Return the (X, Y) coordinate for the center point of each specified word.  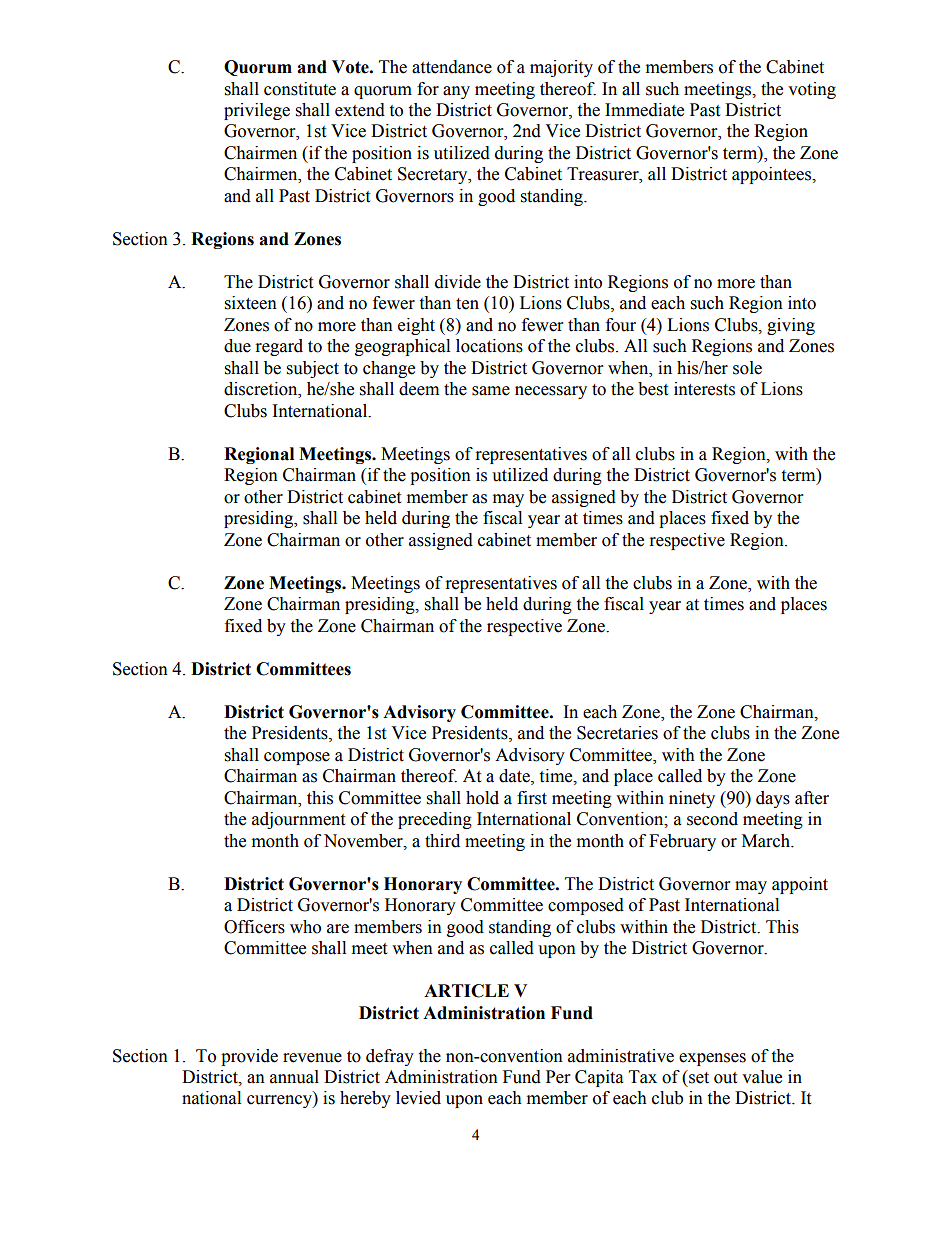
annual (294, 1077)
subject (313, 369)
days (773, 799)
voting (812, 90)
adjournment (298, 820)
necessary (551, 392)
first (532, 798)
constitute (300, 89)
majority (561, 68)
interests (704, 389)
